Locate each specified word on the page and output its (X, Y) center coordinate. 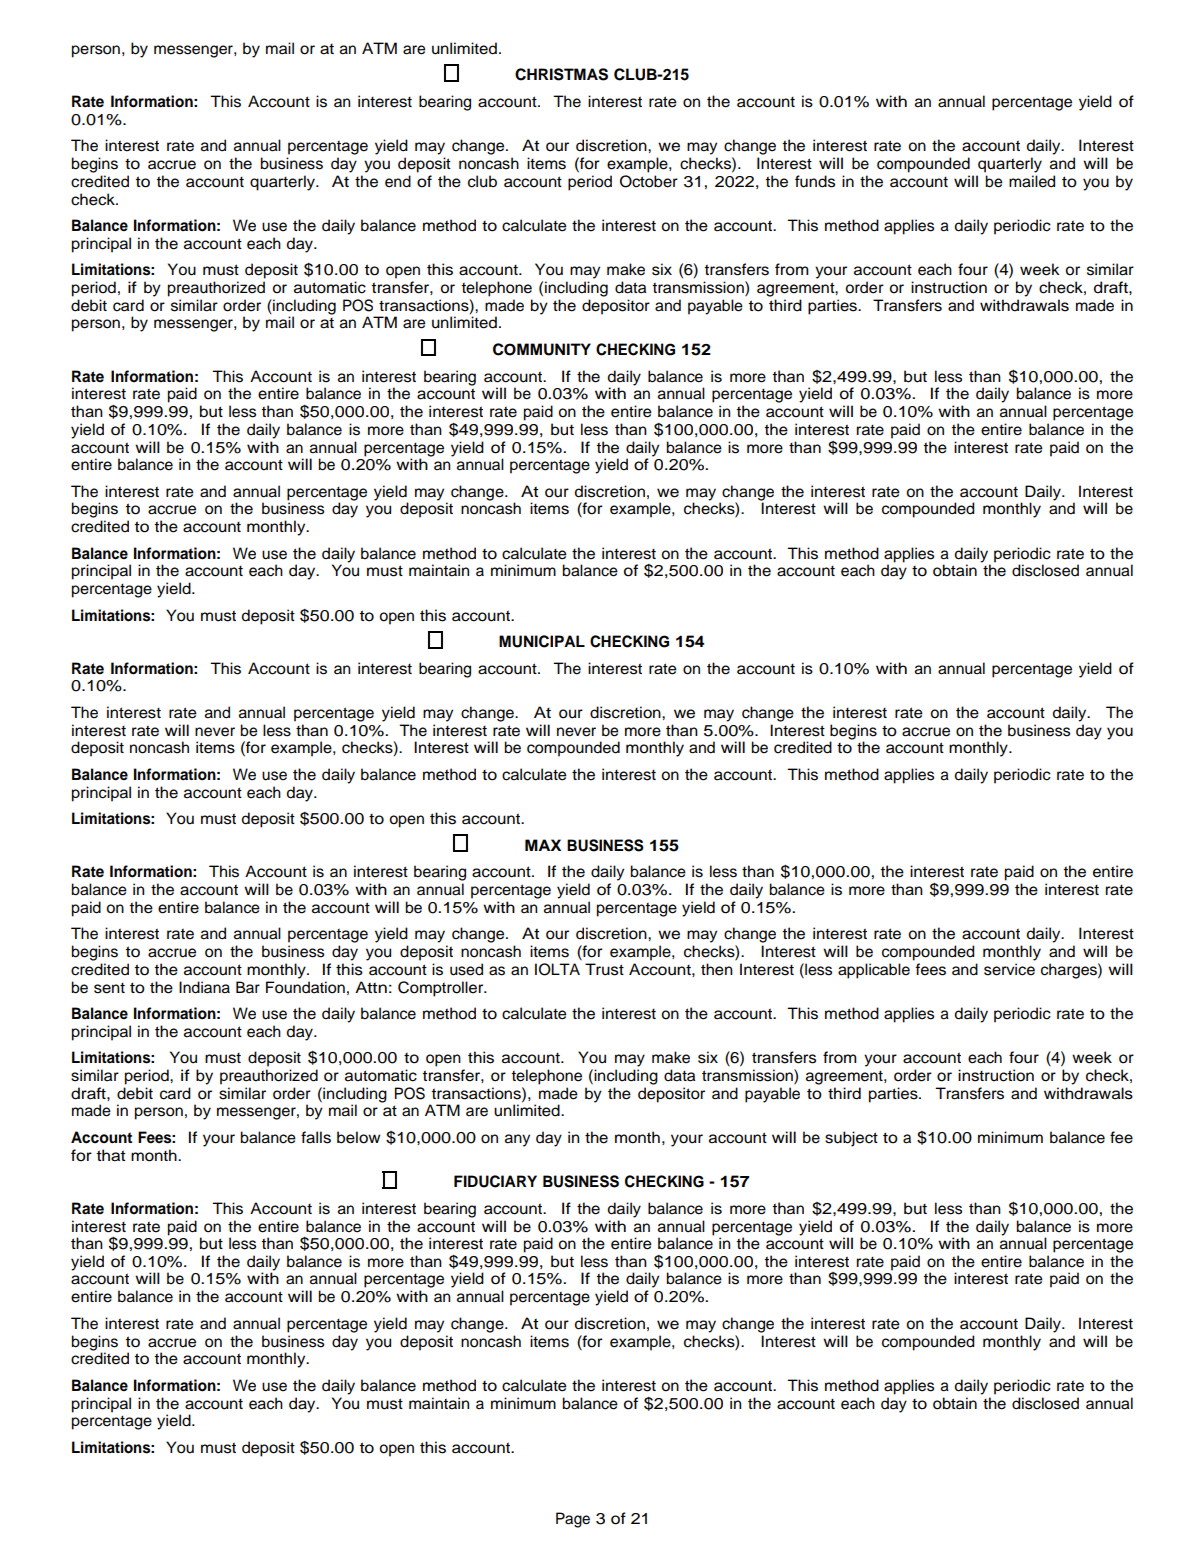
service (1009, 969)
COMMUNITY (542, 349)
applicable (874, 971)
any (517, 1140)
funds (815, 181)
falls (316, 1137)
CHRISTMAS (561, 74)
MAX (543, 845)
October (649, 181)
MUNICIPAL (542, 641)
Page (573, 1520)
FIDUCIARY (495, 1181)
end (398, 181)
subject (851, 1139)
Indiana (204, 987)
